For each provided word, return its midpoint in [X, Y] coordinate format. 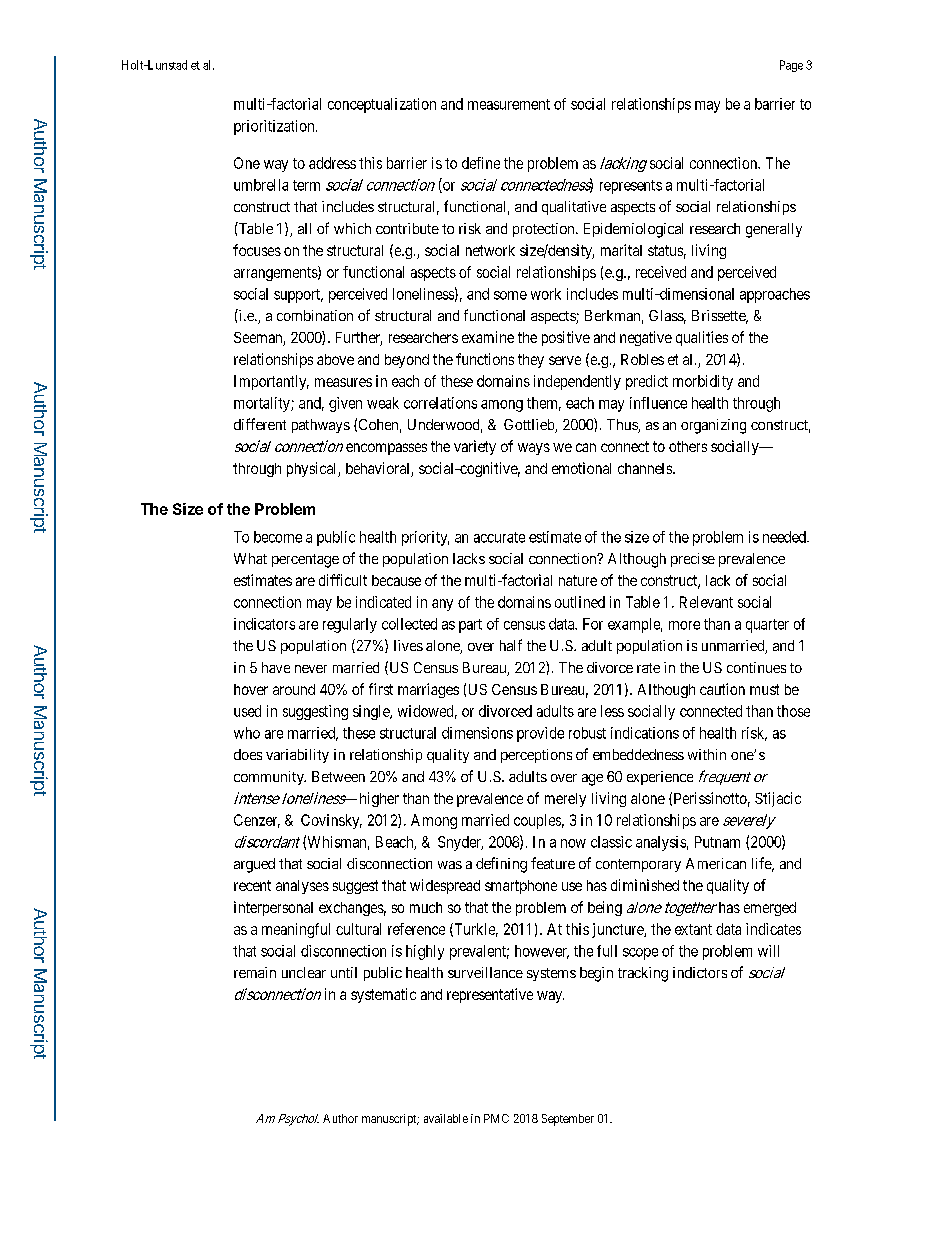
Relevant [706, 602]
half [511, 645]
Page [791, 66]
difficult [343, 580]
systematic [383, 995]
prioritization [275, 127]
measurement [509, 104]
